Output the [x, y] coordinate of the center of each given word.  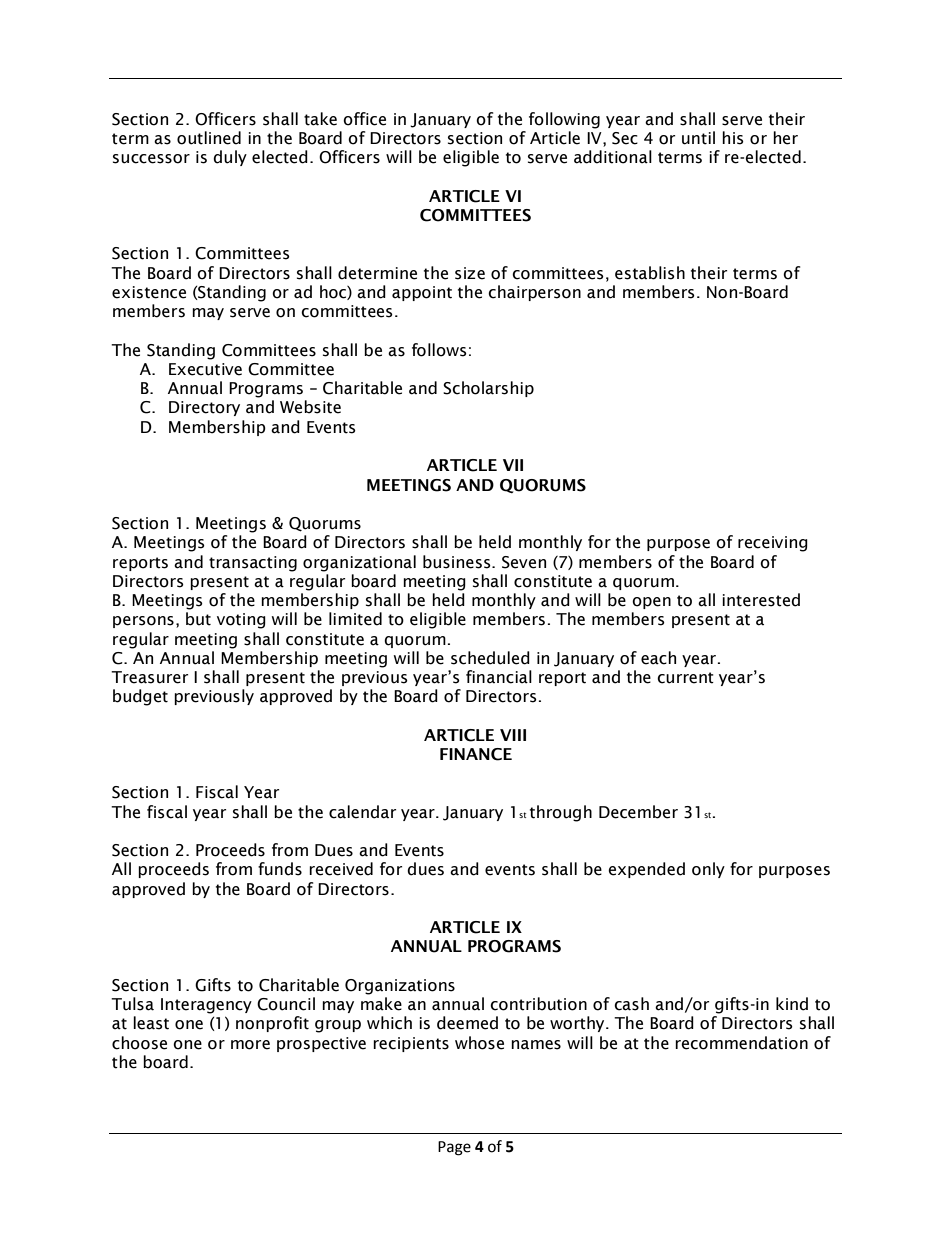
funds [280, 869]
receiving [773, 544]
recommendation [741, 1043]
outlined [209, 138]
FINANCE [476, 754]
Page [454, 1148]
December [638, 812]
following [564, 120]
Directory [204, 408]
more [250, 1045]
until [698, 138]
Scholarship [488, 389]
